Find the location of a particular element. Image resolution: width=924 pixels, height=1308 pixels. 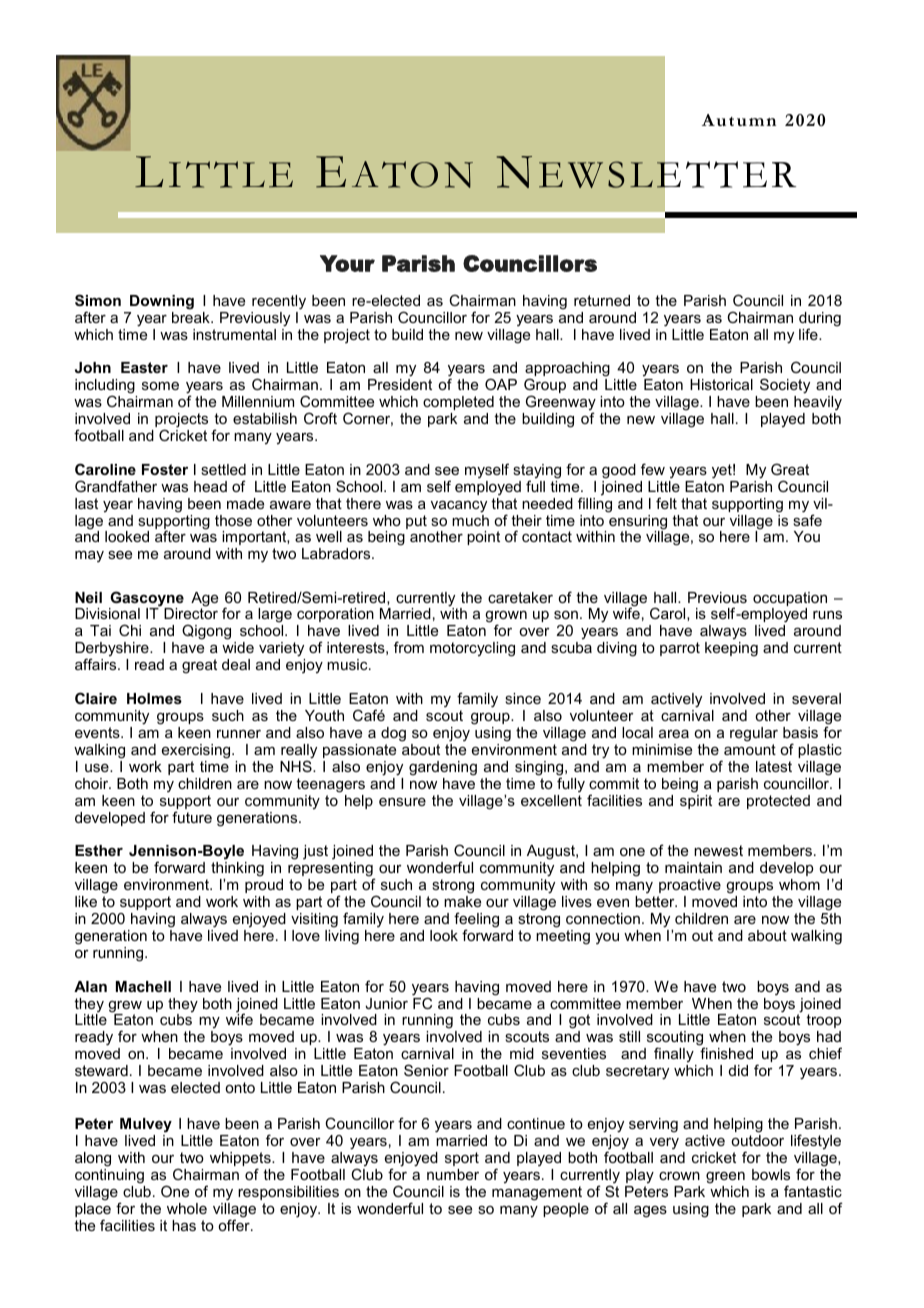

whom is located at coordinates (799, 884).
